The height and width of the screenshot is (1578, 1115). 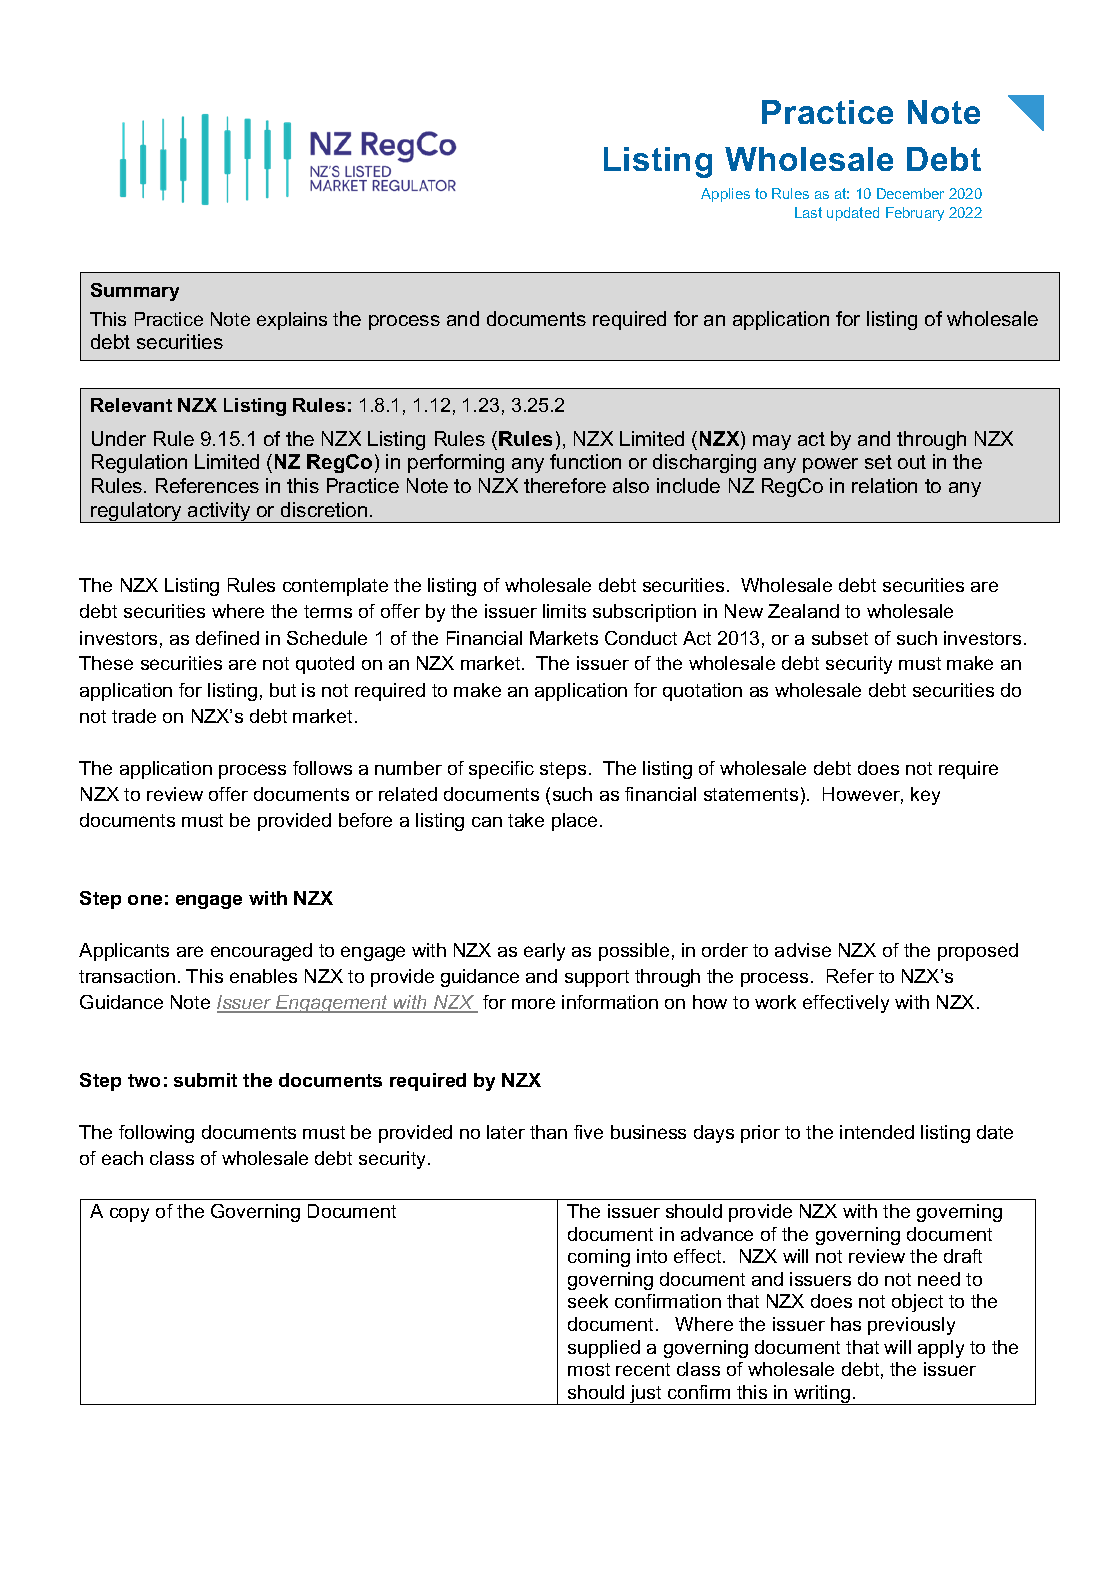 What do you see at coordinates (135, 292) in the screenshot?
I see `Summary` at bounding box center [135, 292].
